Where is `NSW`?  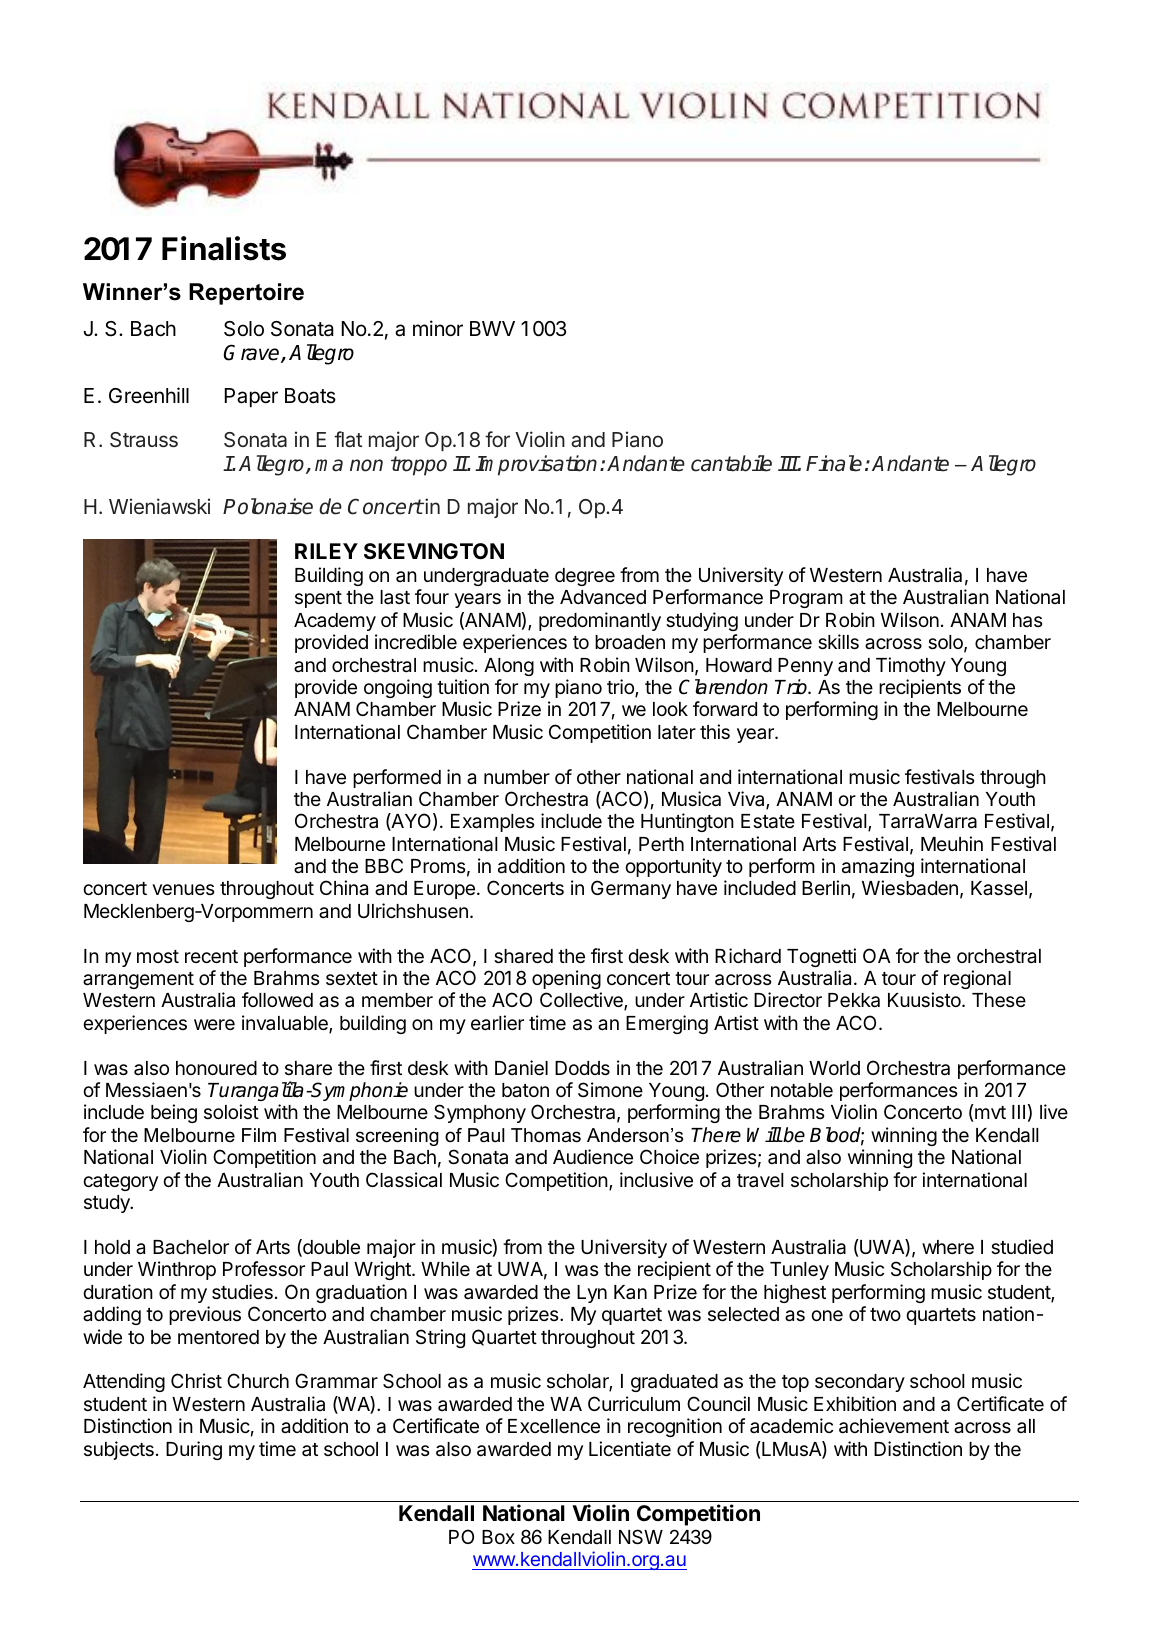 NSW is located at coordinates (641, 1537).
